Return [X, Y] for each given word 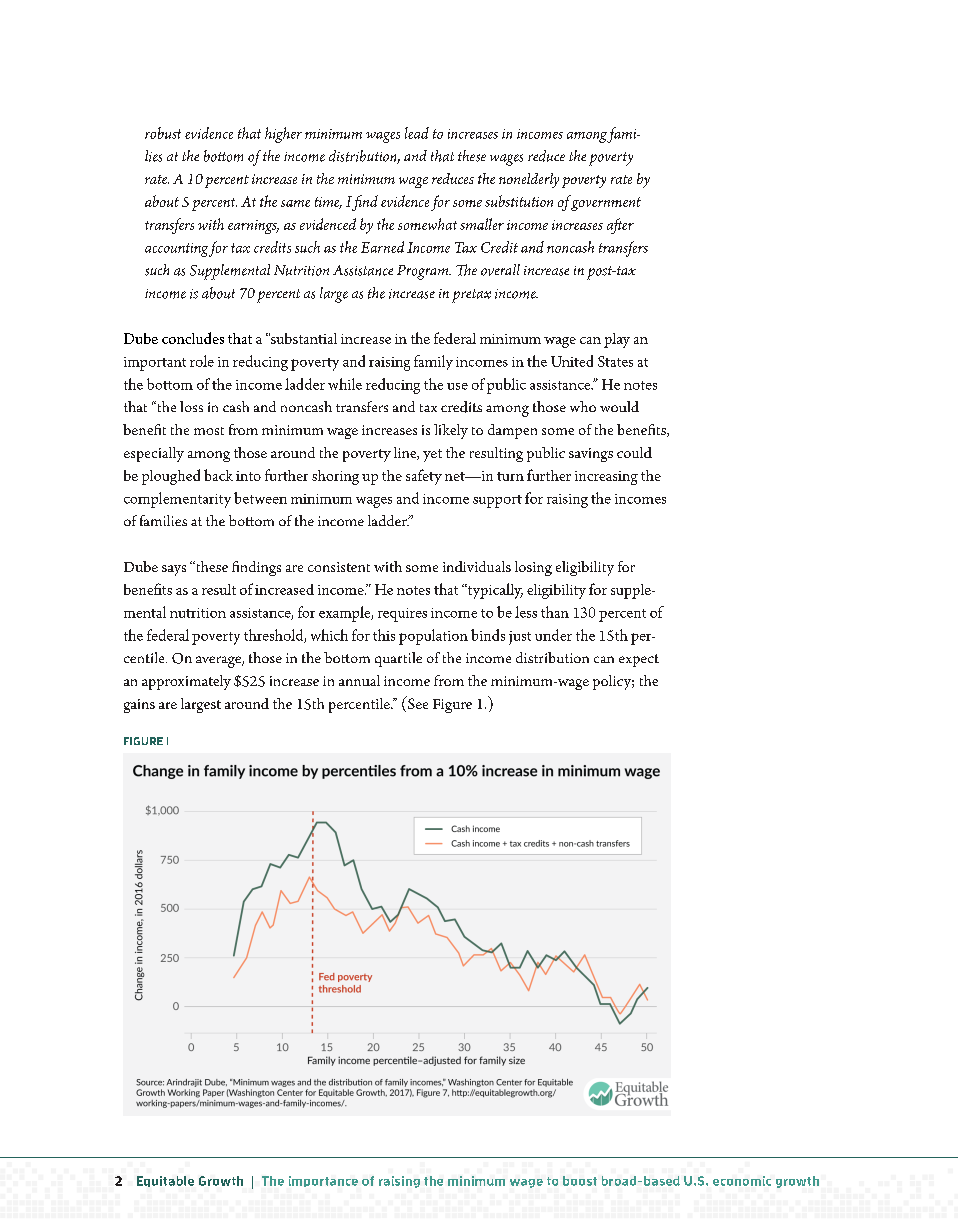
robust [163, 133]
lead [417, 133]
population [433, 637]
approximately [186, 682]
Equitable [165, 1181]
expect [639, 660]
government [605, 203]
